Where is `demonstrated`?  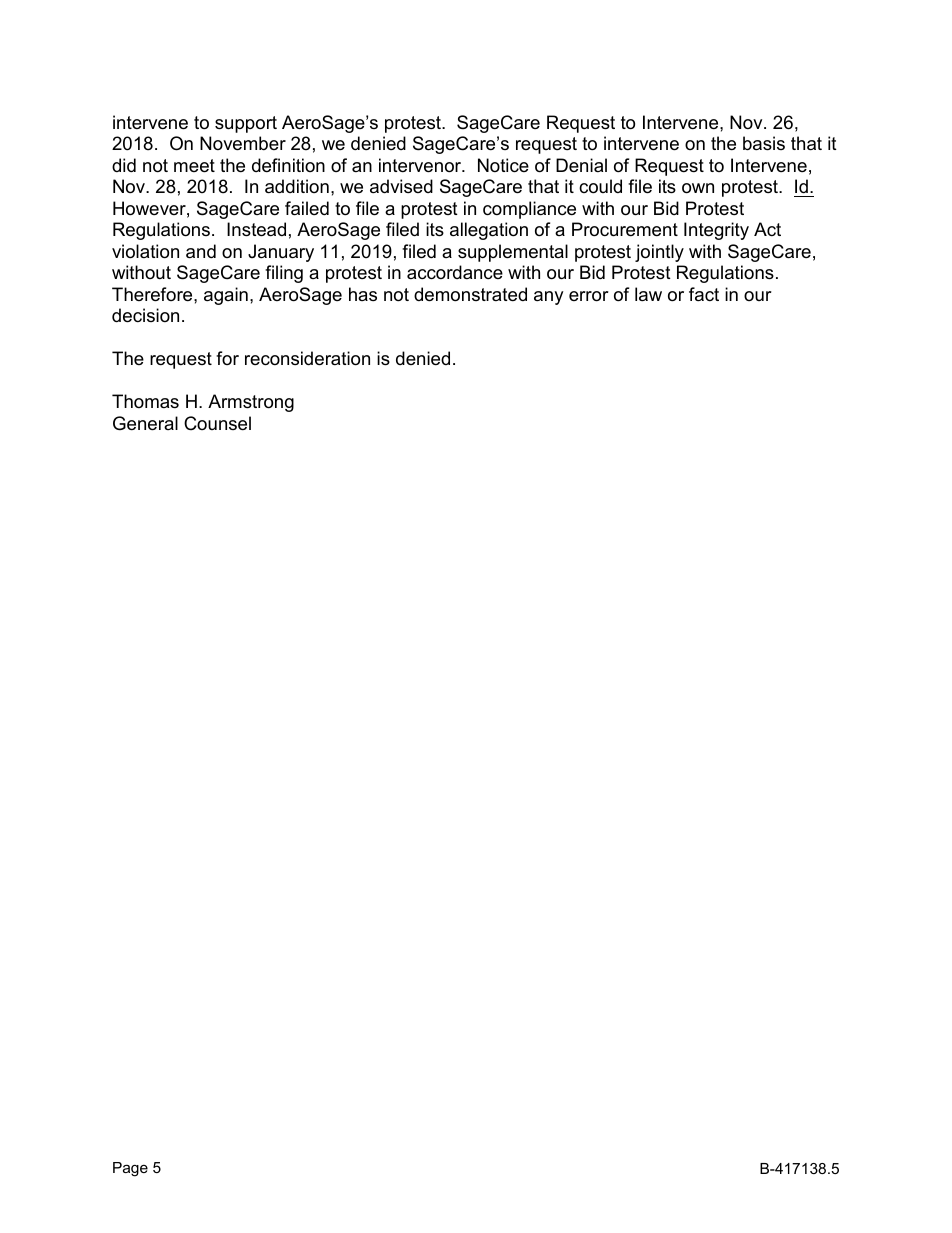
demonstrated is located at coordinates (470, 294).
